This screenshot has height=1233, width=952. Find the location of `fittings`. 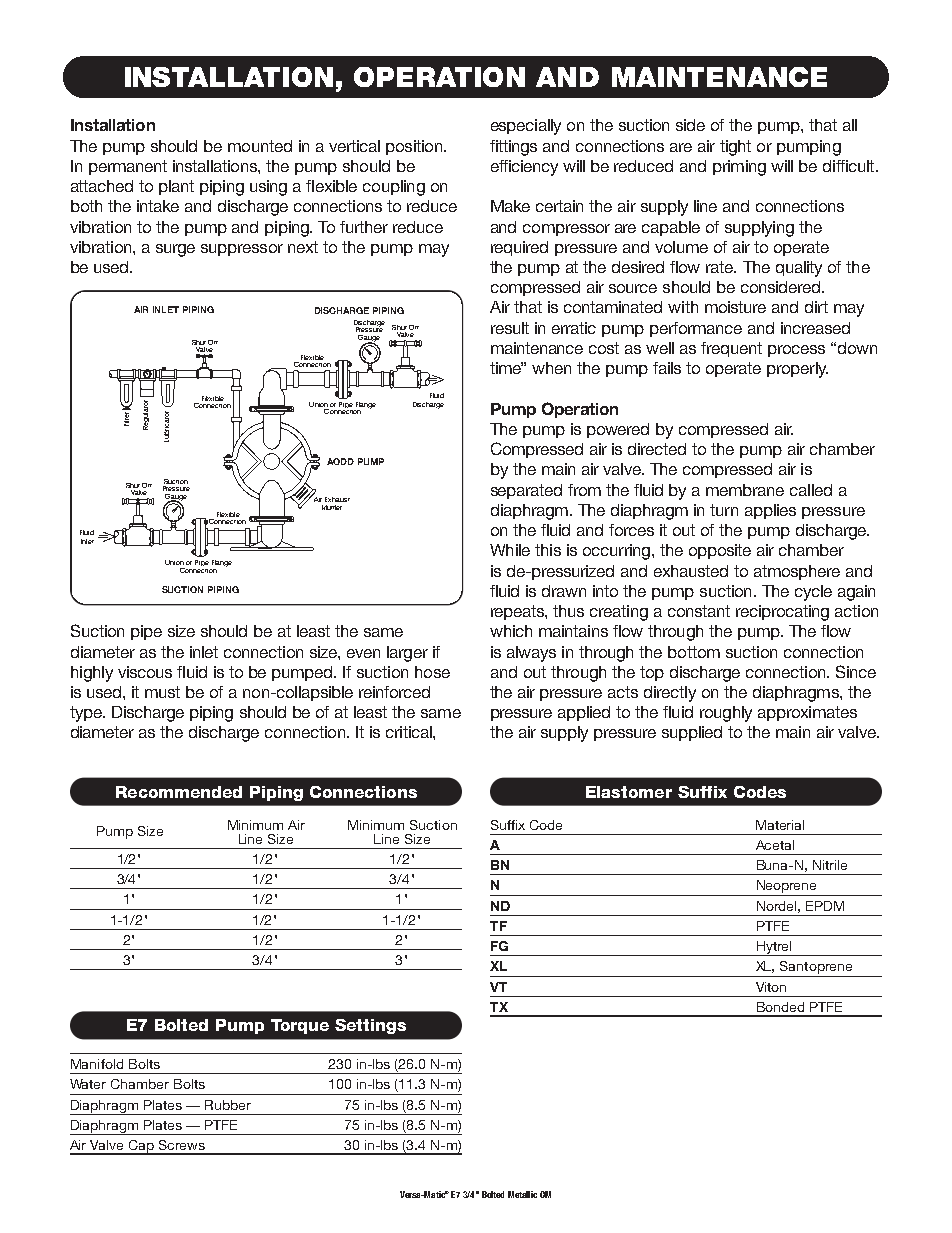

fittings is located at coordinates (513, 148).
